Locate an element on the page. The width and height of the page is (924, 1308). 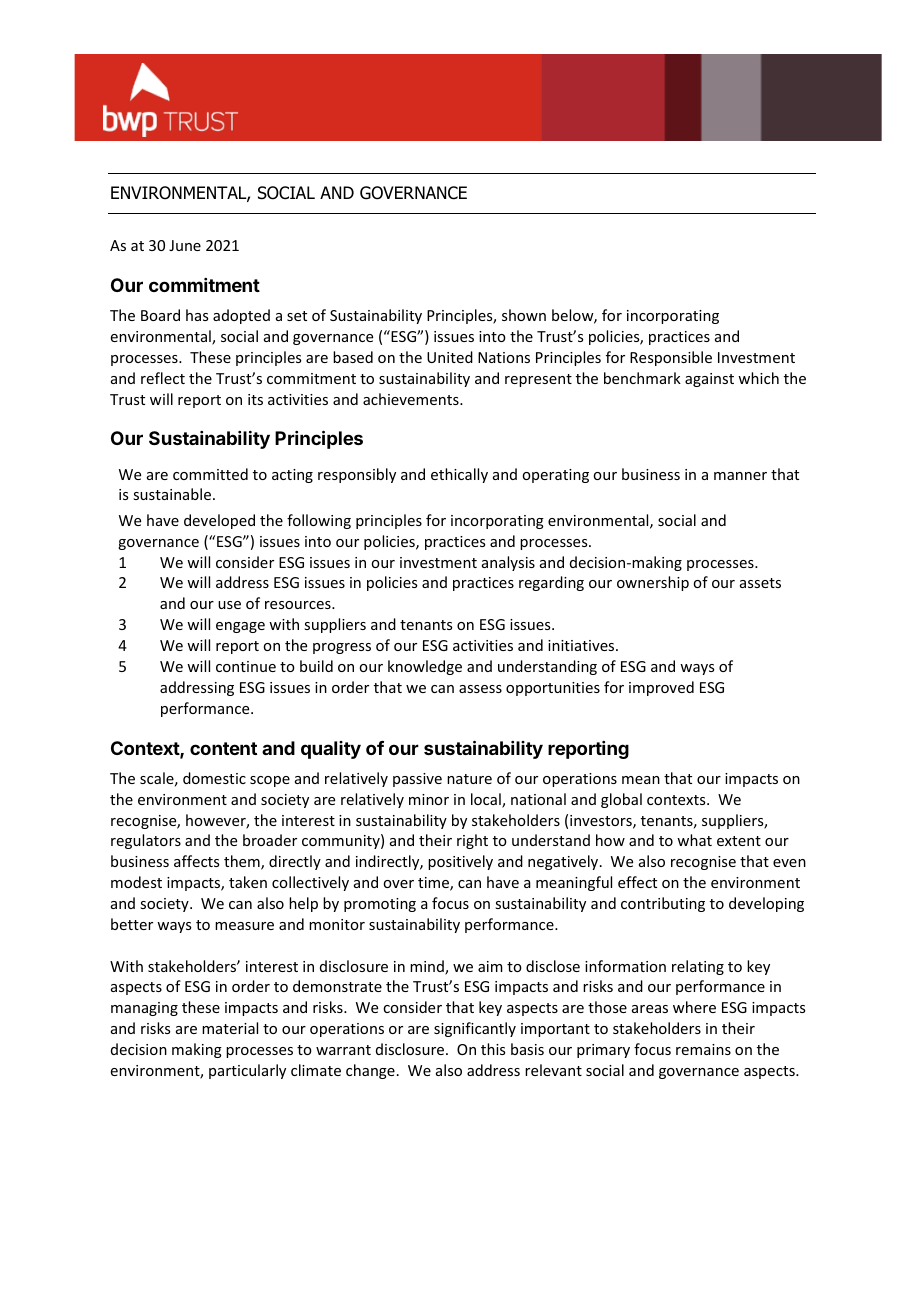
continue is located at coordinates (246, 666).
